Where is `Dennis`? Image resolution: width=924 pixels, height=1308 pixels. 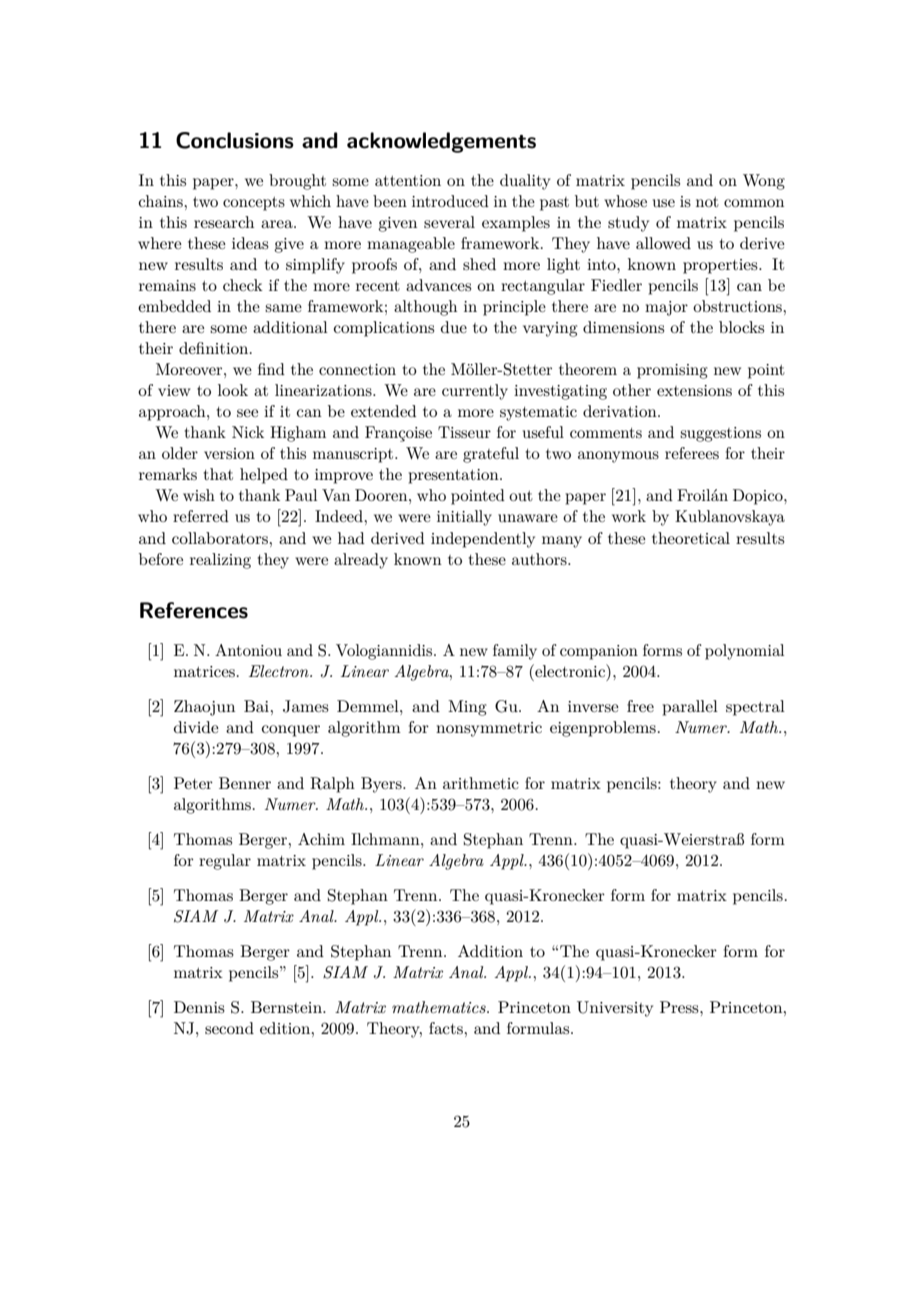 Dennis is located at coordinates (199, 1007).
